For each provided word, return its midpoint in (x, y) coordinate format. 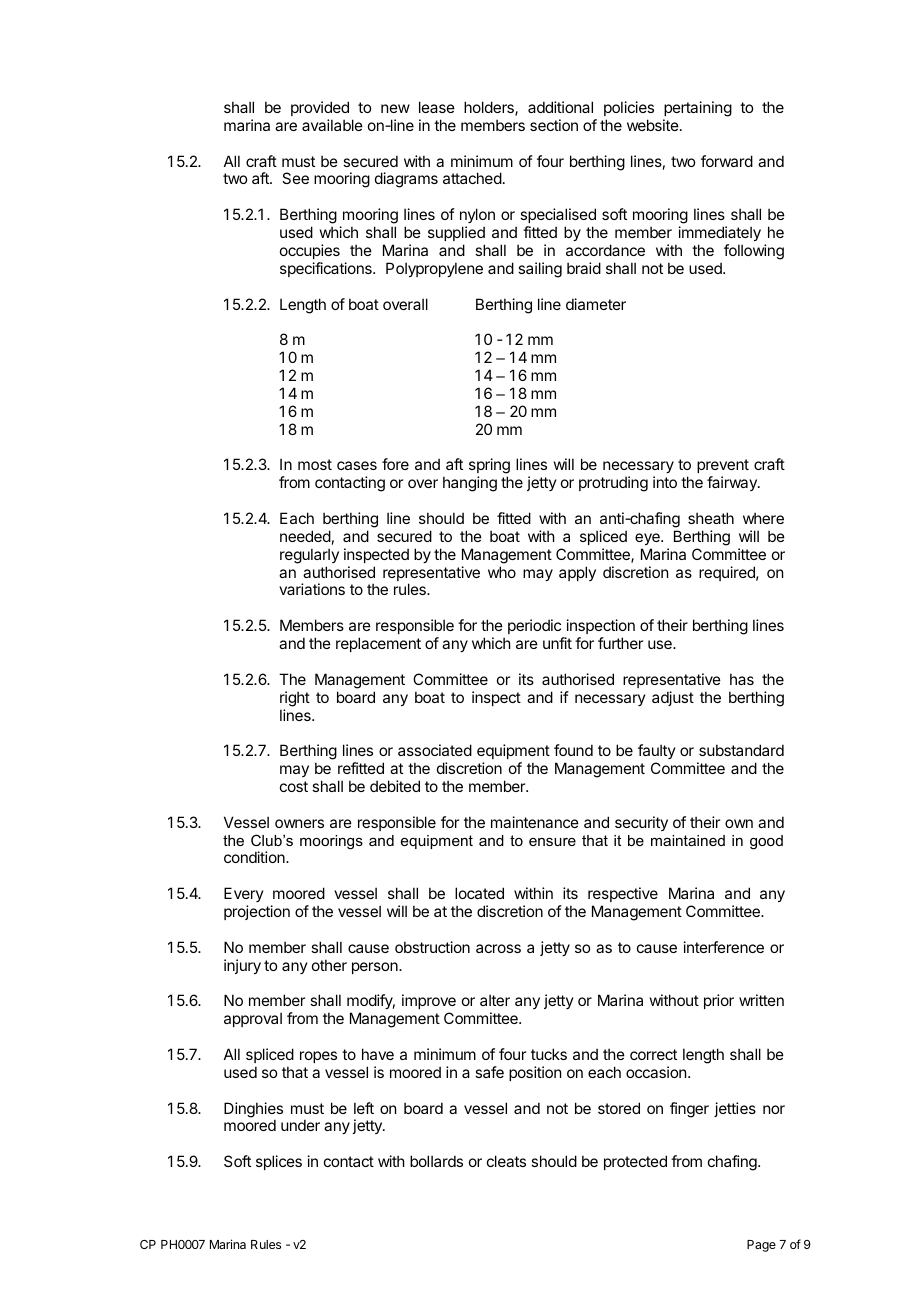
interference (724, 947)
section (554, 125)
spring (489, 467)
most (315, 464)
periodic (534, 626)
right (295, 699)
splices (279, 1162)
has (742, 679)
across (498, 948)
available (332, 125)
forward (727, 161)
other (329, 965)
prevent (723, 466)
